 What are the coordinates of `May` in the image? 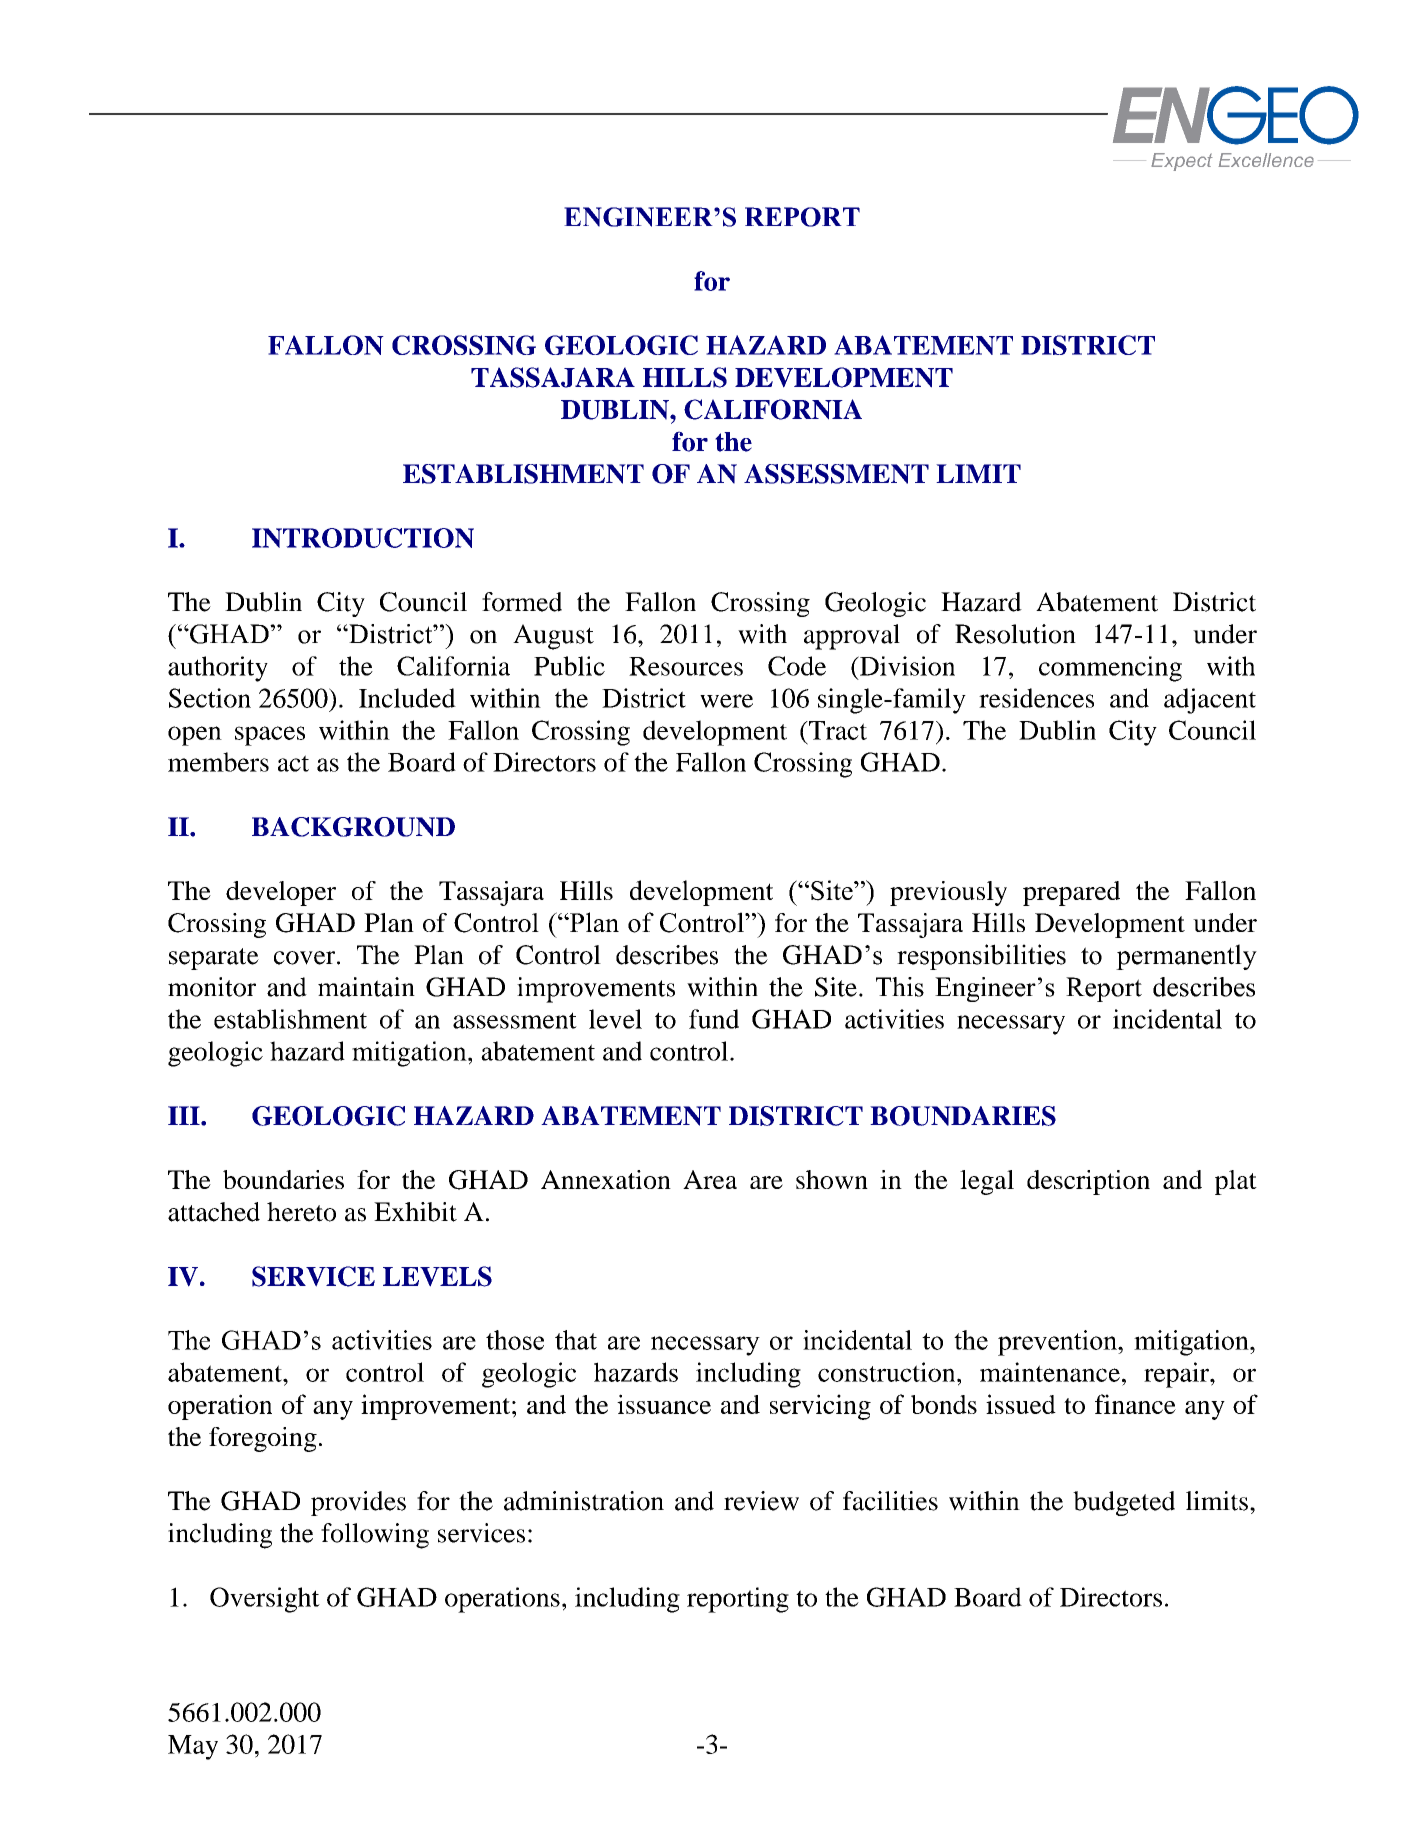 It's located at (193, 1747).
